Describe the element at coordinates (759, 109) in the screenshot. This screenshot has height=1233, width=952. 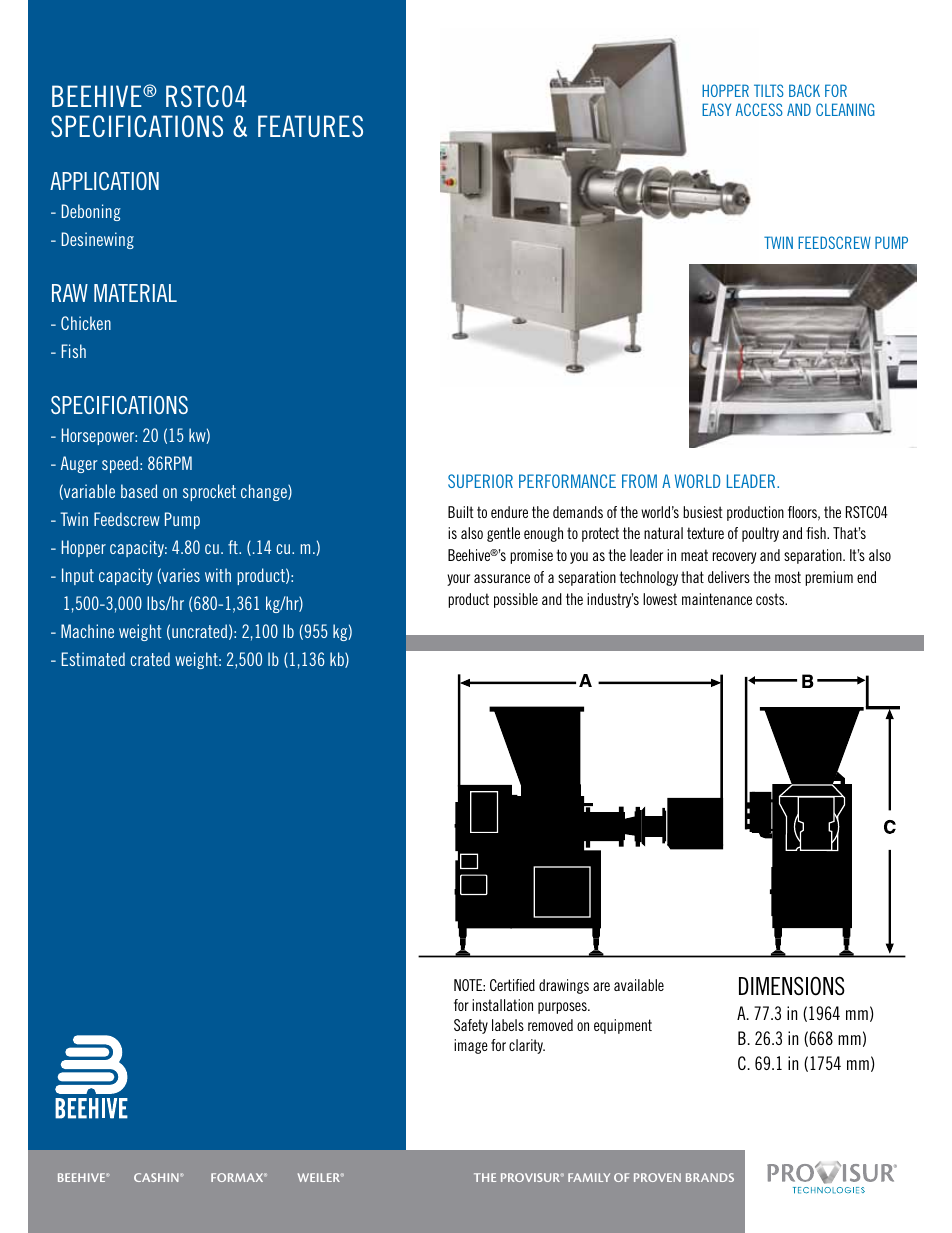
I see `ACCESS` at that location.
